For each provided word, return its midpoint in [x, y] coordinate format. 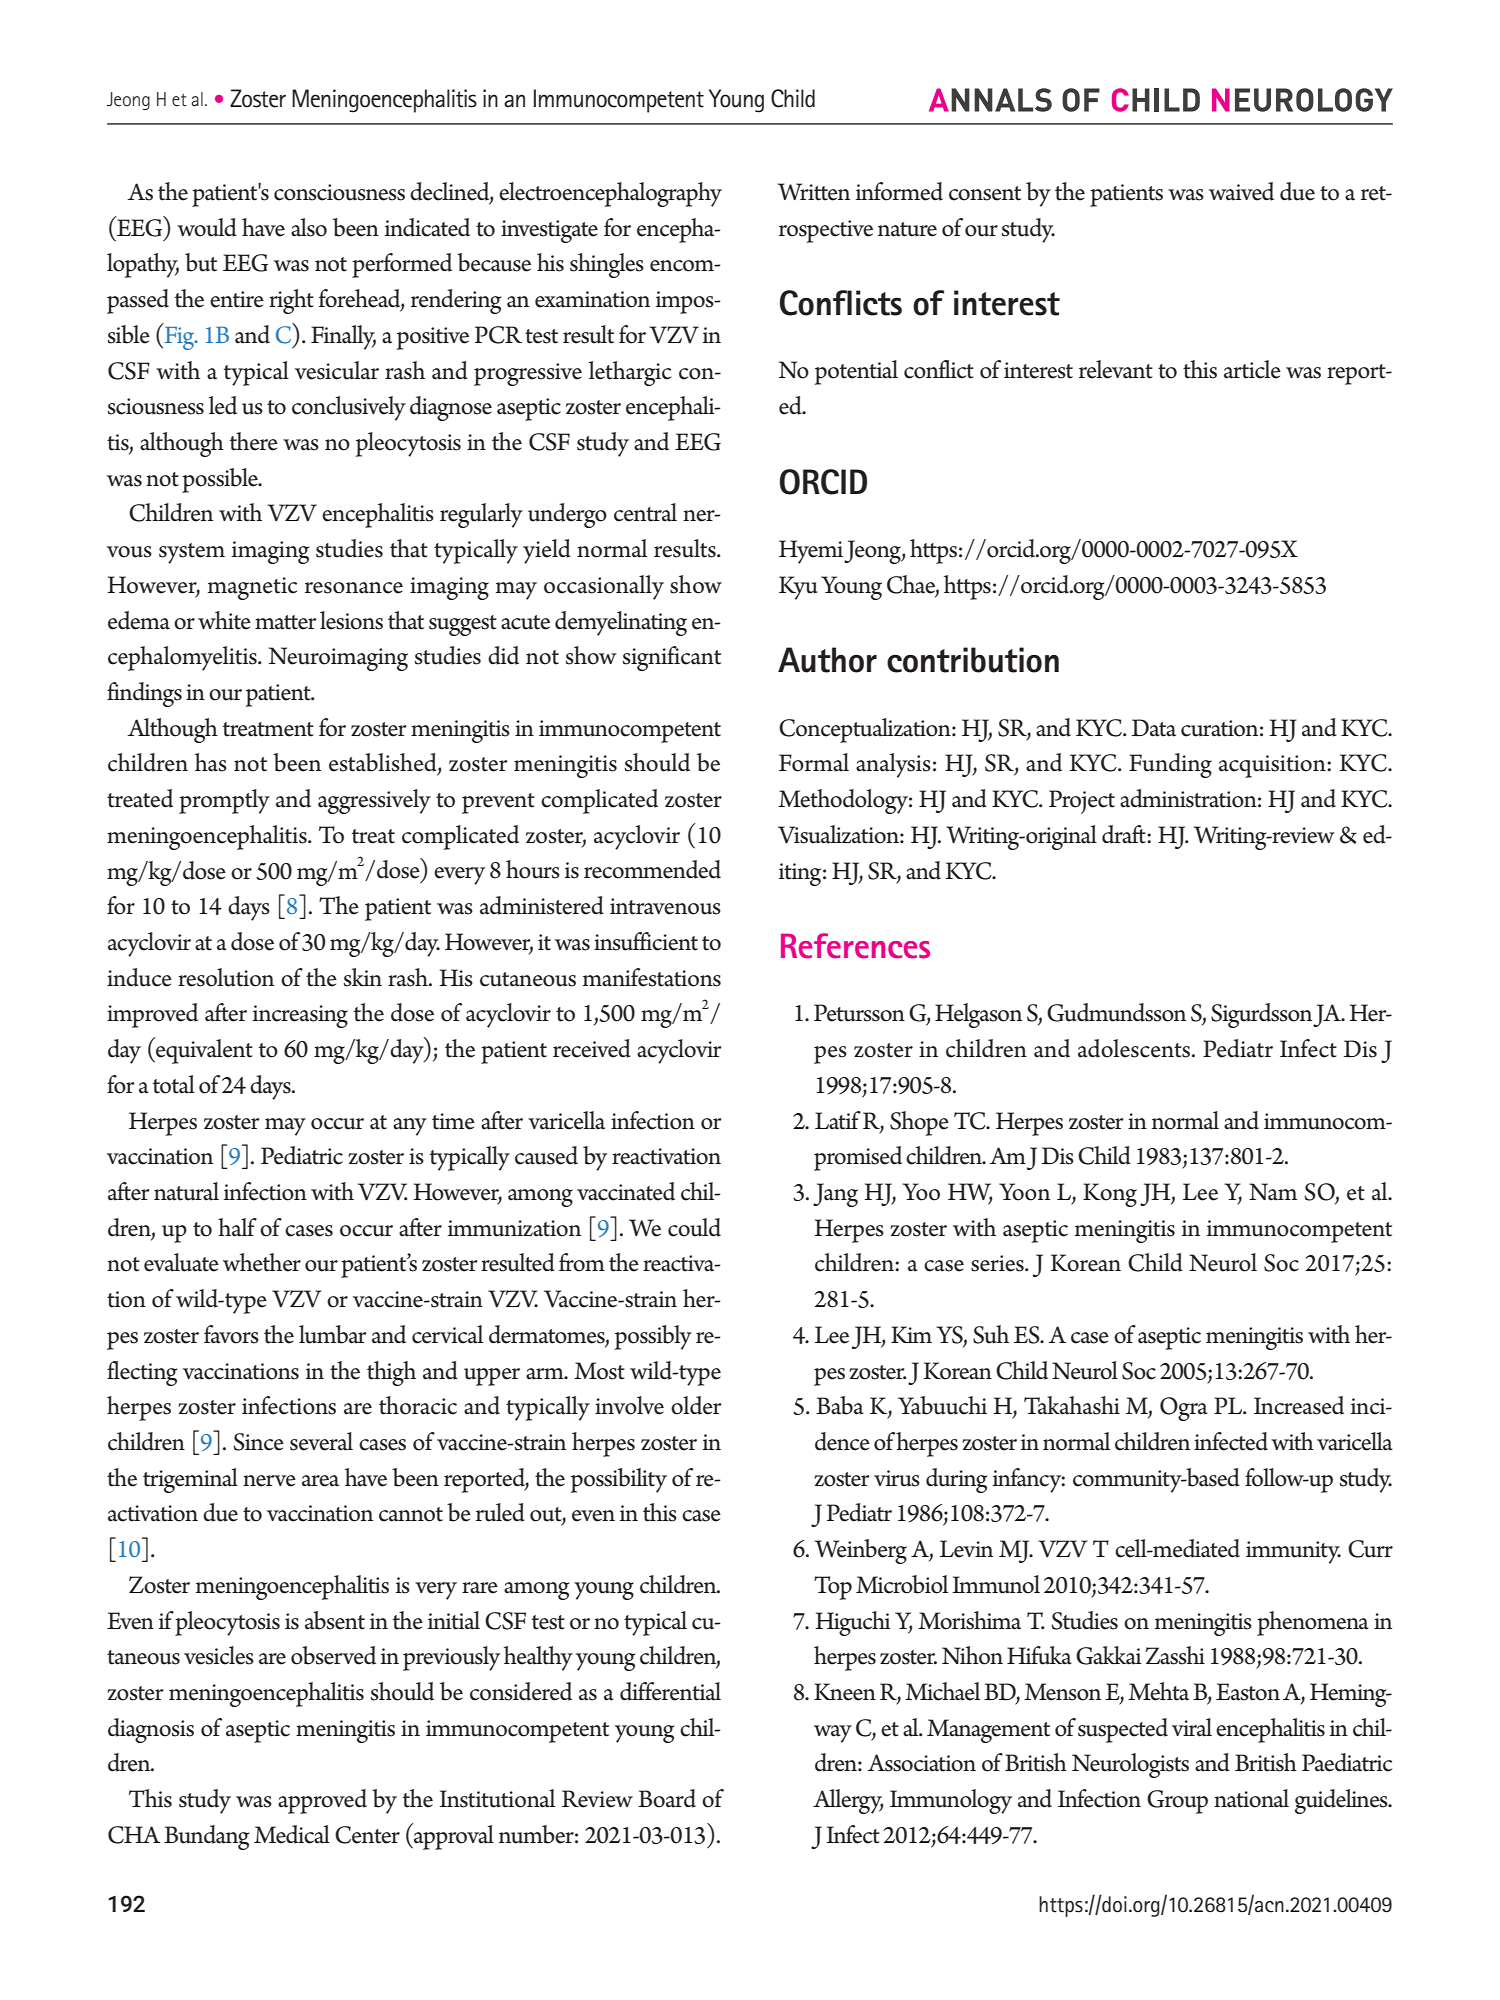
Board [667, 1798]
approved [322, 1801]
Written [814, 192]
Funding [1170, 765]
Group [1177, 1802]
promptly [224, 801]
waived [1241, 191]
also [309, 227]
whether [262, 1262]
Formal [814, 762]
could [694, 1227]
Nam [1273, 1192]
